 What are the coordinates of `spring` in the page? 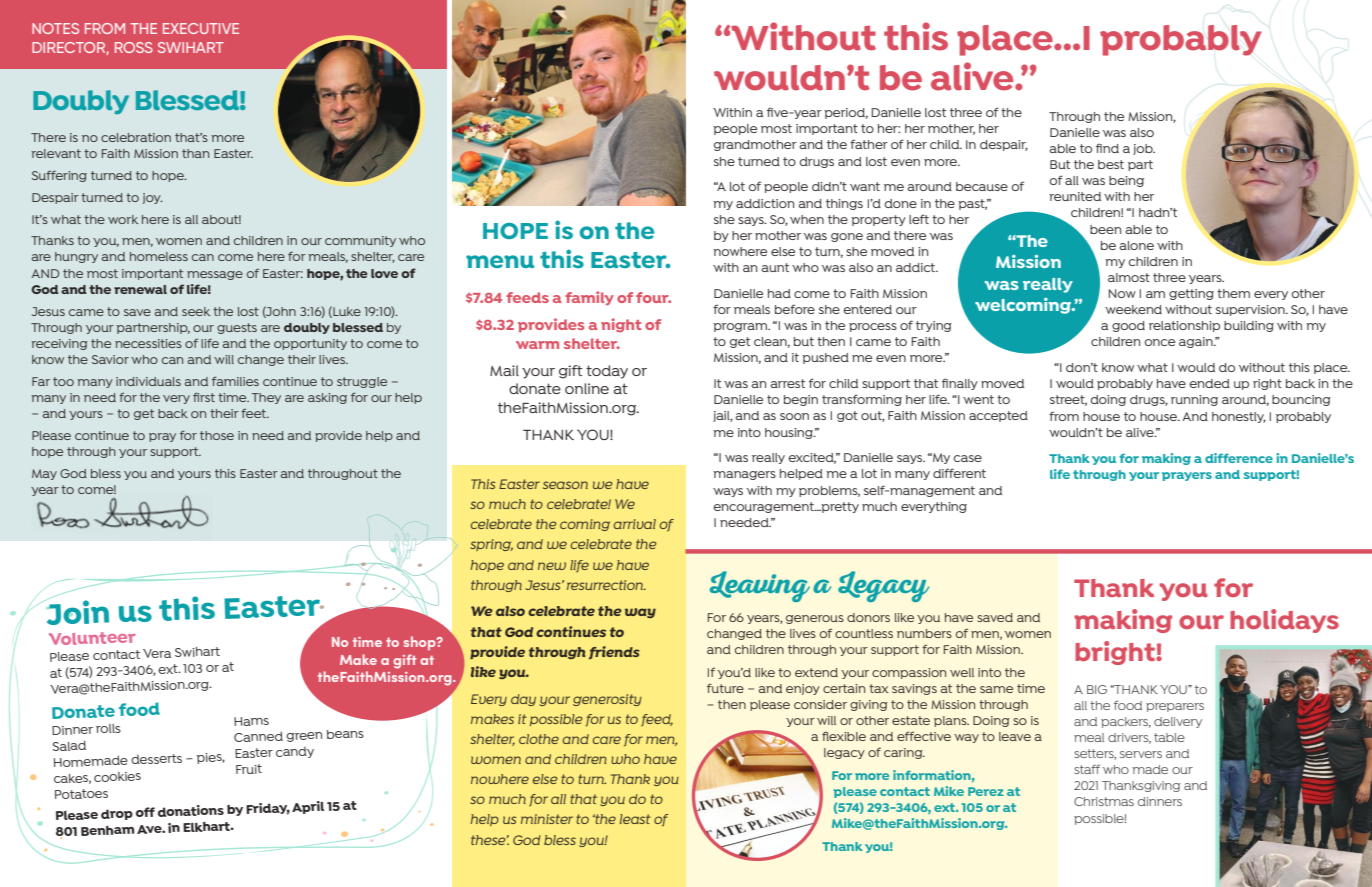 It's located at (491, 545).
